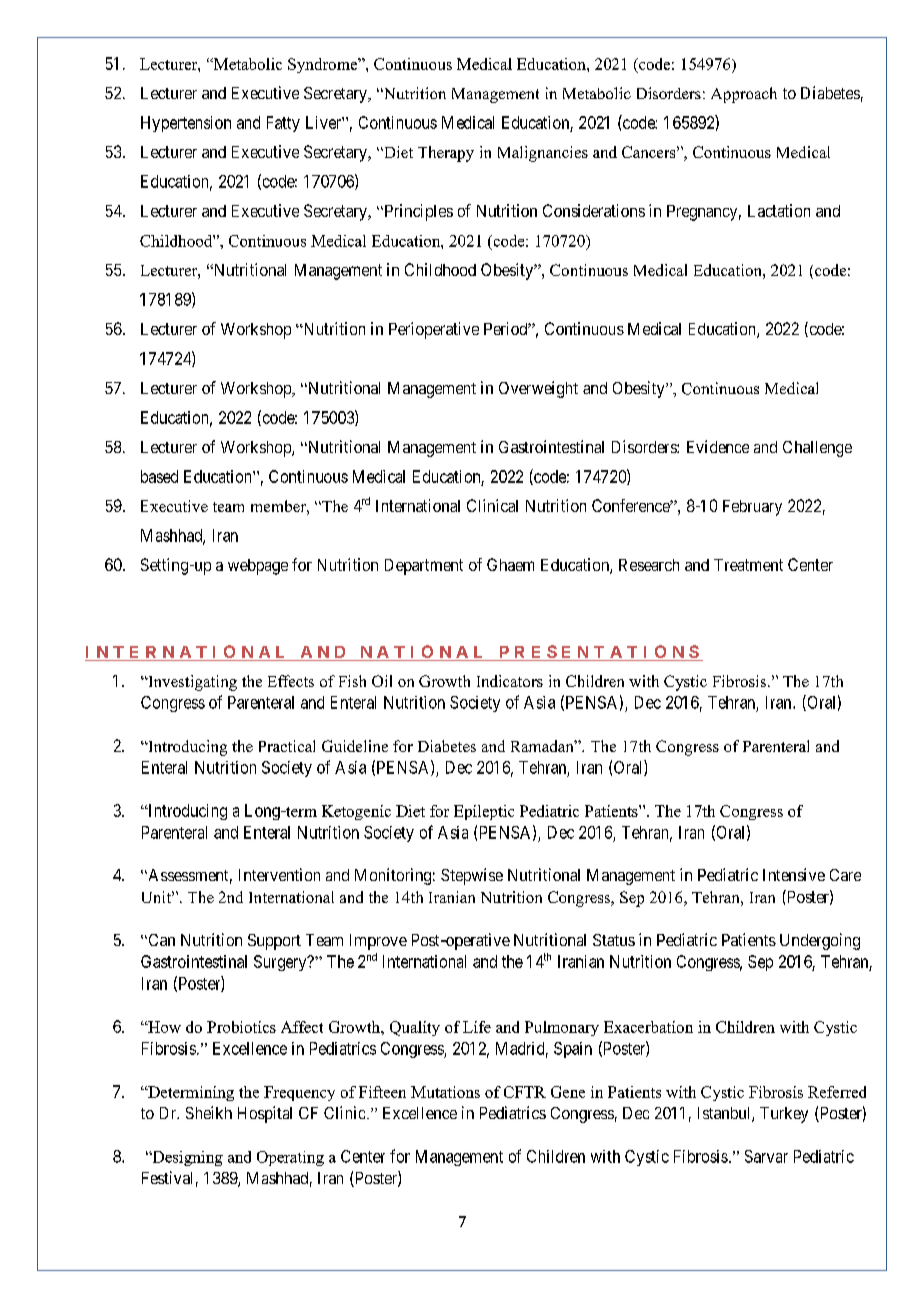 The height and width of the screenshot is (1308, 924). I want to click on Overweight, so click(538, 389).
